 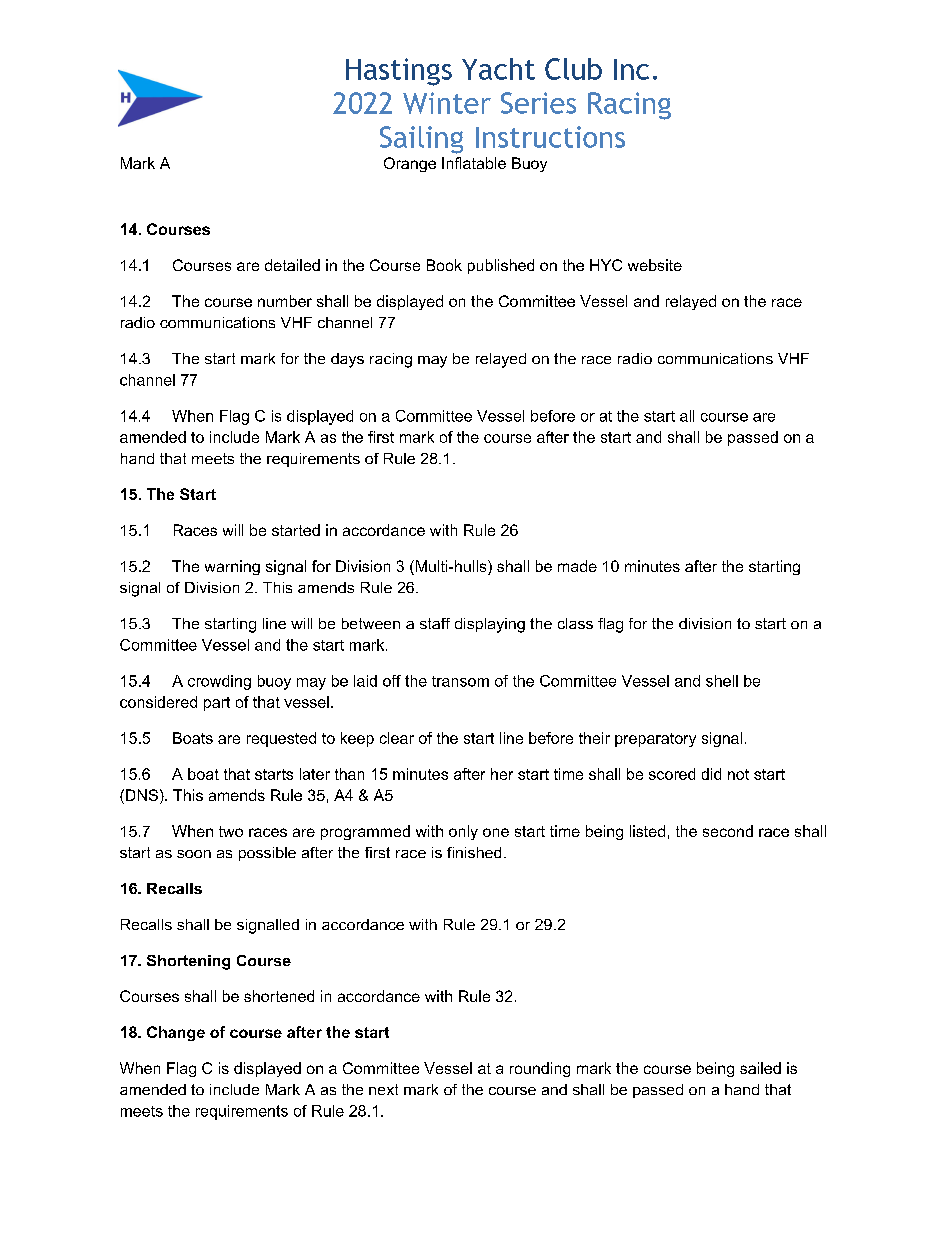 I want to click on clear, so click(x=397, y=738).
